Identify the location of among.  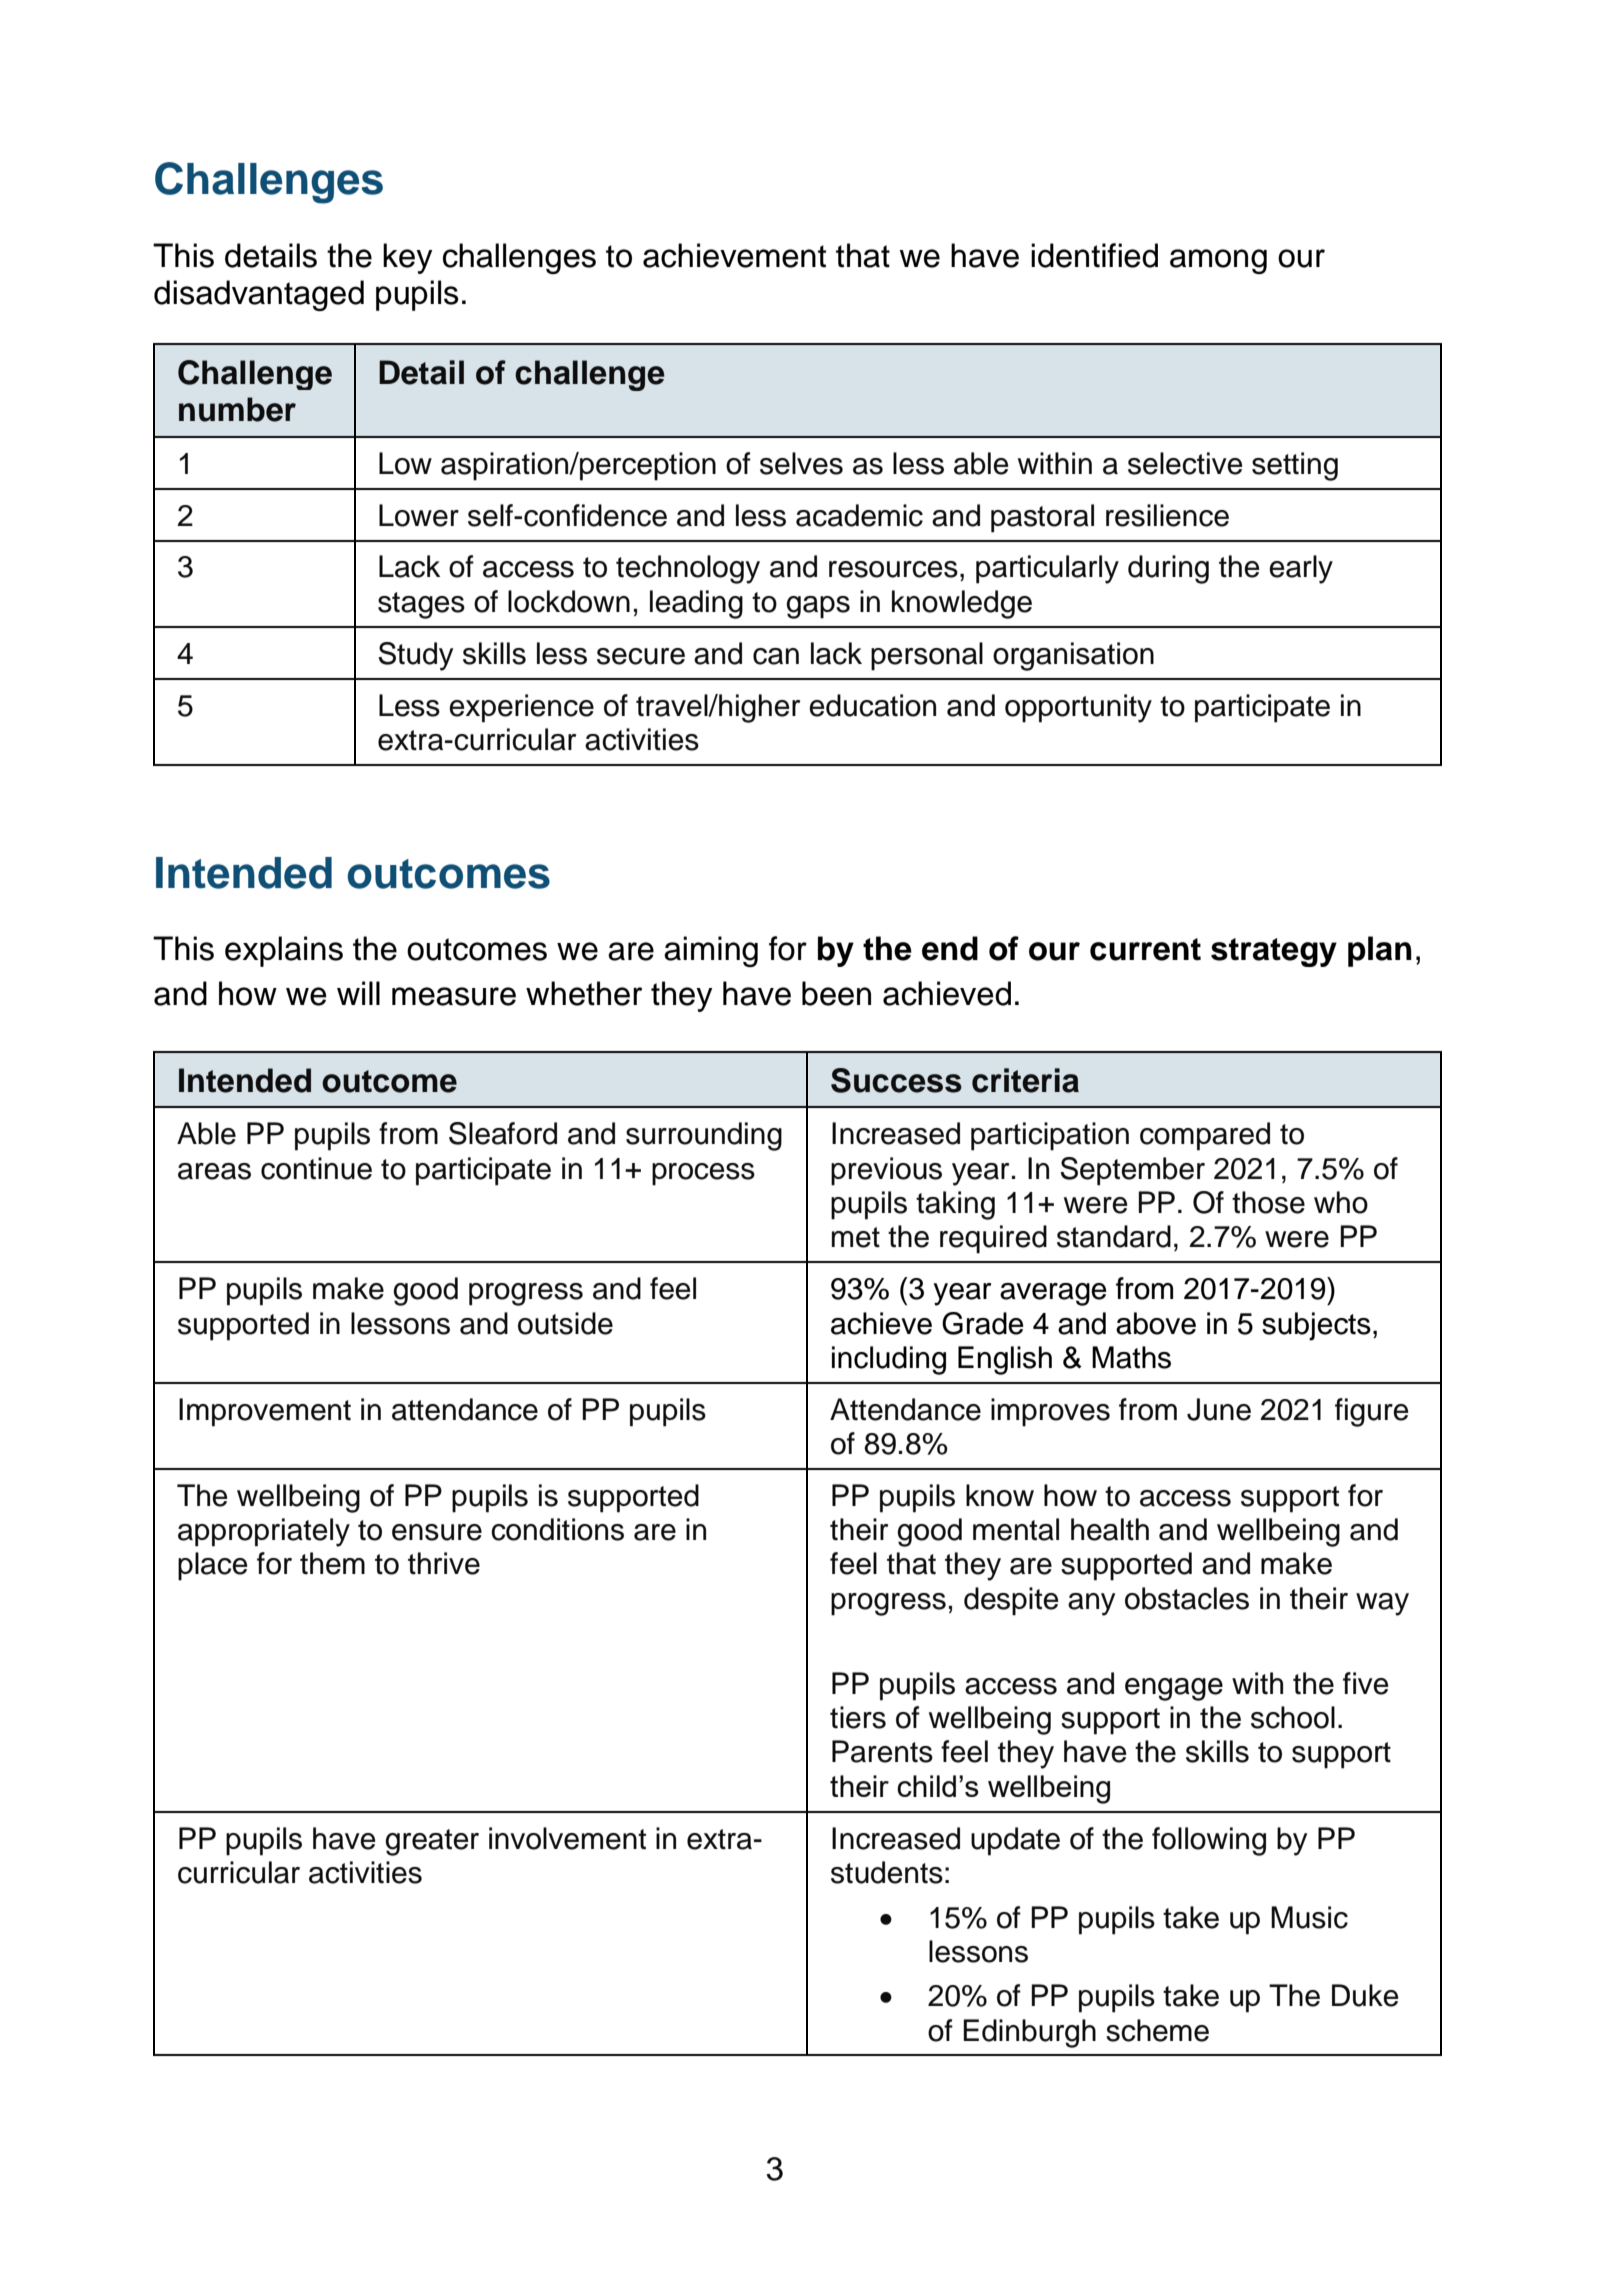
(1218, 261).
